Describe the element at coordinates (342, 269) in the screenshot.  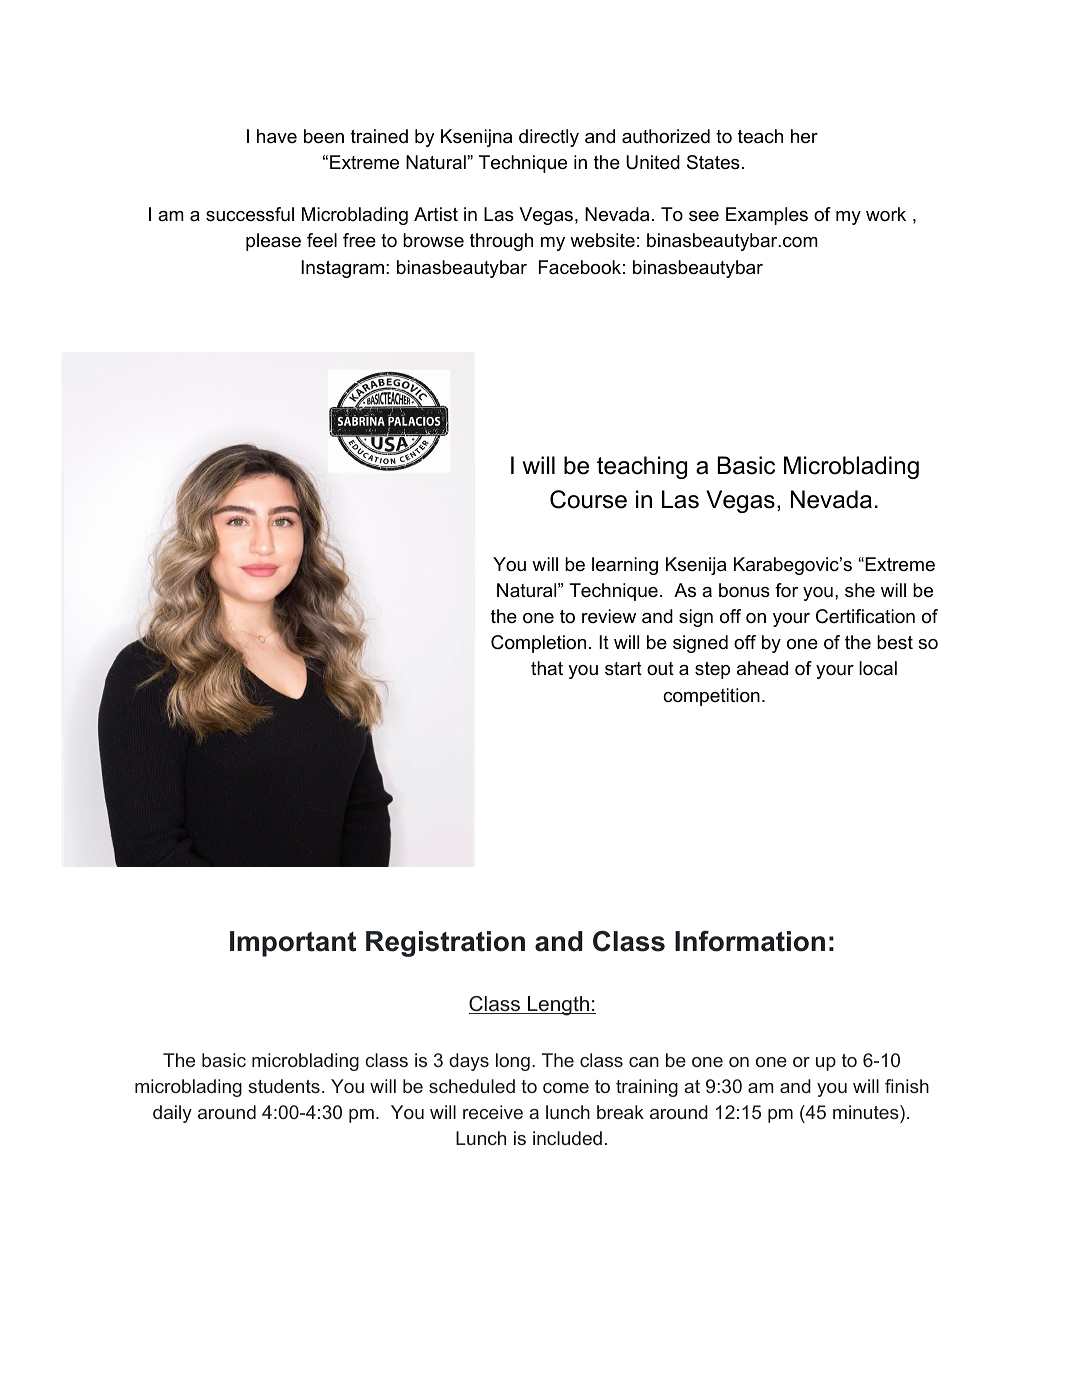
I see `Instagram` at that location.
